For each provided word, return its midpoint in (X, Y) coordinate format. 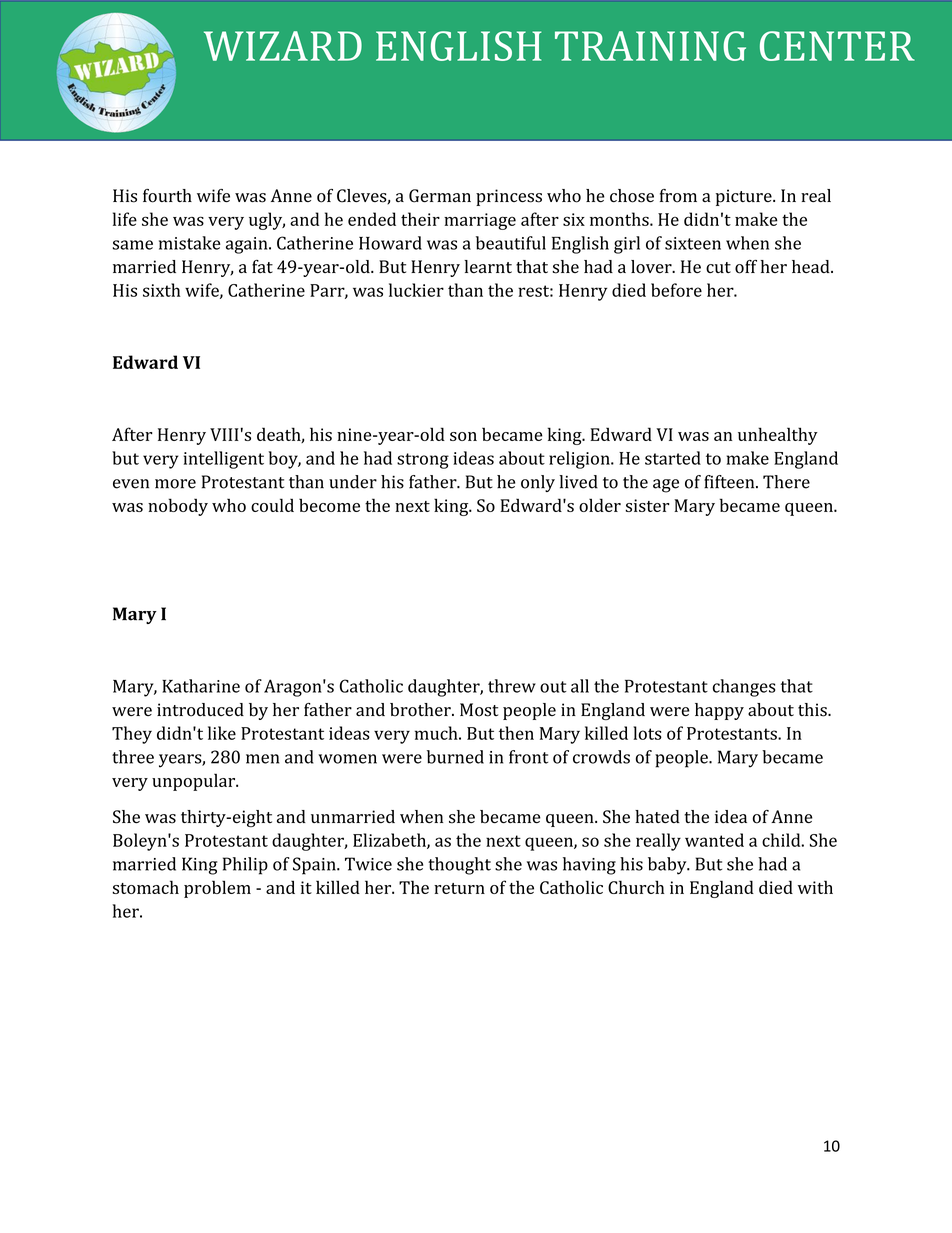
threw (512, 686)
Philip (245, 866)
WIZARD (283, 46)
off (746, 267)
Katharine (201, 686)
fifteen (730, 482)
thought (459, 866)
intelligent (224, 460)
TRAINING (650, 46)
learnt (488, 266)
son (463, 436)
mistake (190, 243)
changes (744, 688)
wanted (714, 840)
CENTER (837, 46)
